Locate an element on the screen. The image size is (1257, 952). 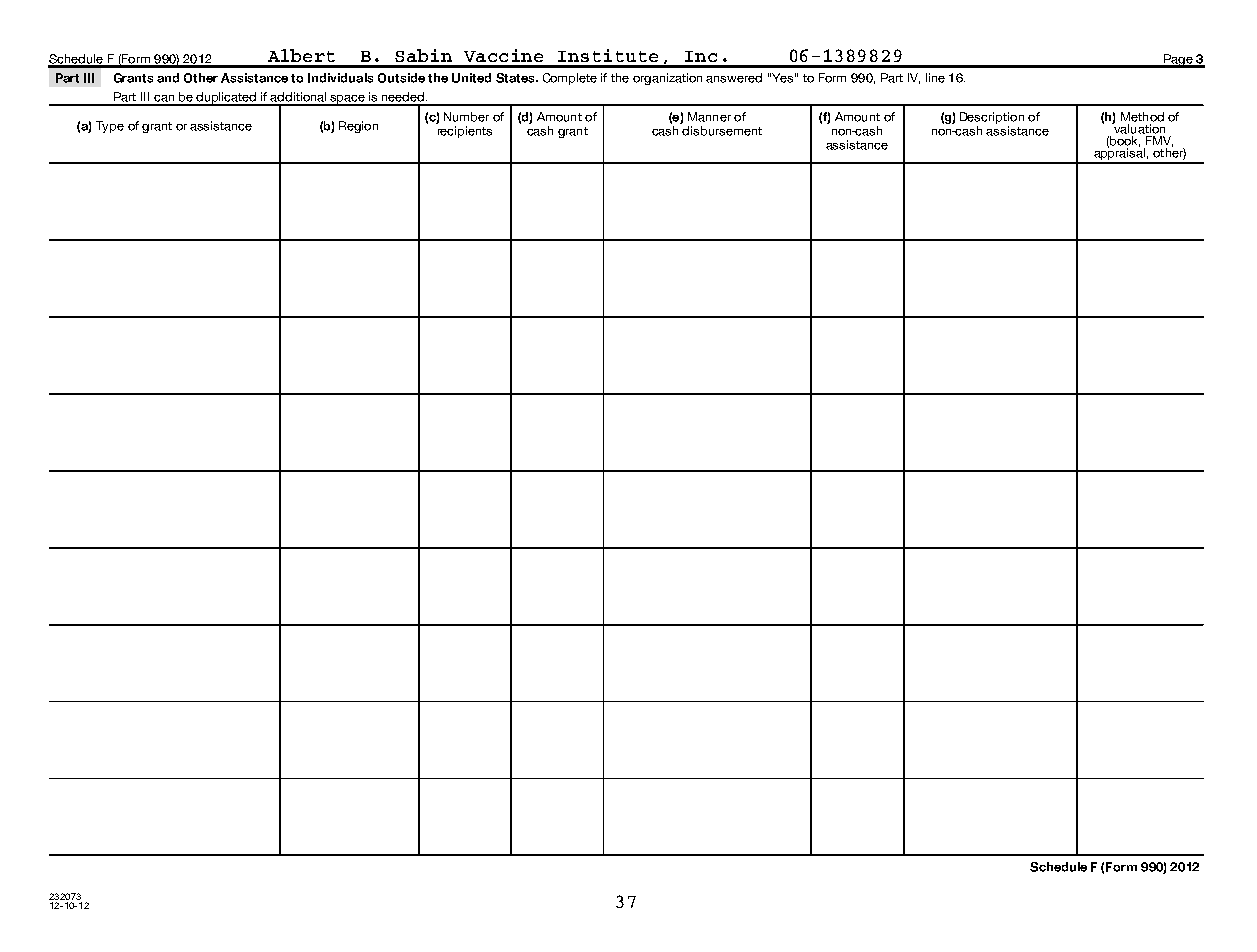
FMV is located at coordinates (1159, 141).
